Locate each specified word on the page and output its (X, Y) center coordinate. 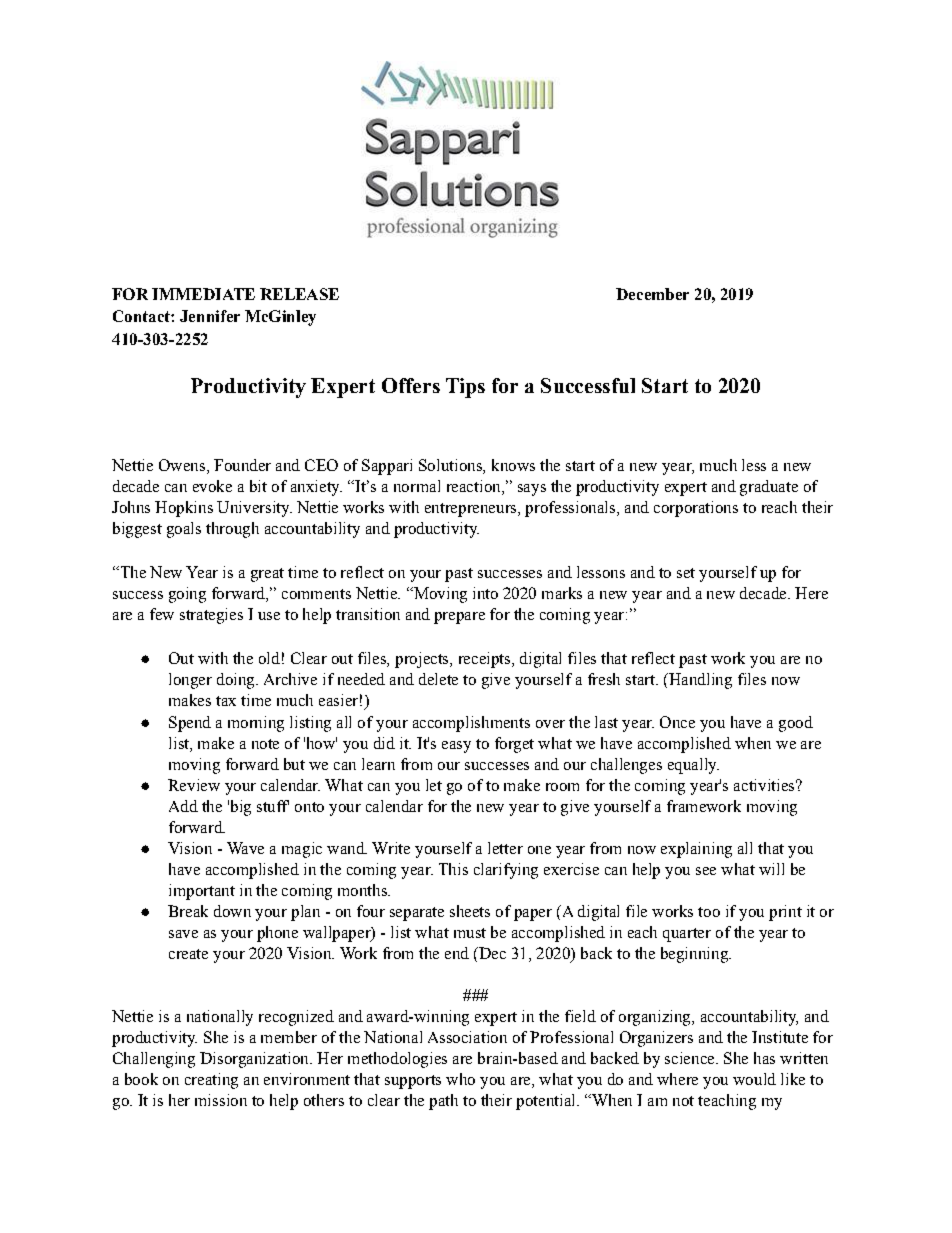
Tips (465, 388)
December (652, 294)
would (754, 1079)
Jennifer (210, 316)
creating (211, 1081)
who (460, 1079)
